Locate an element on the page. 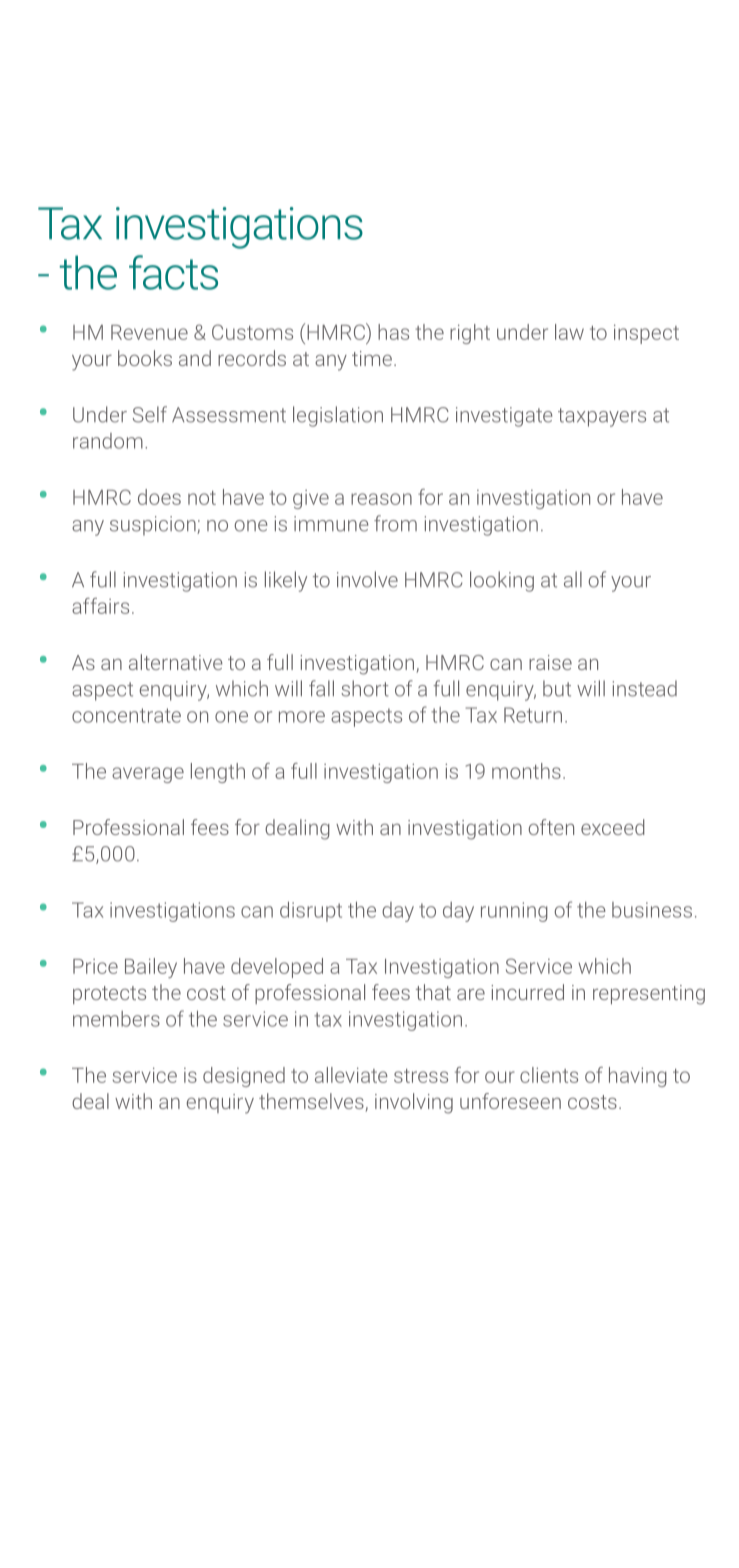 The height and width of the image is (1568, 739). taxpayers is located at coordinates (602, 417).
